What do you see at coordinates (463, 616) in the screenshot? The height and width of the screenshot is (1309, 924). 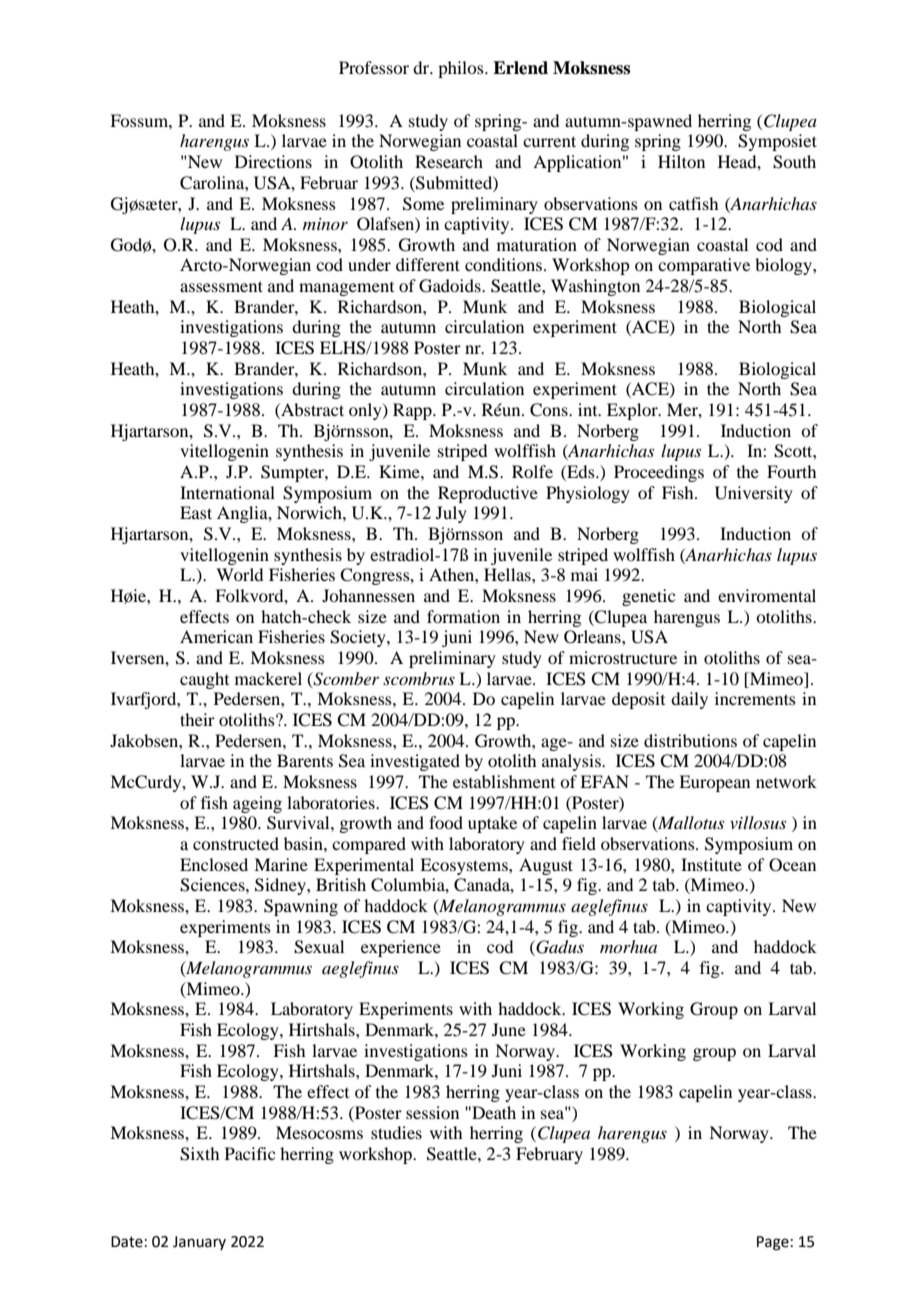 I see `formation` at bounding box center [463, 616].
